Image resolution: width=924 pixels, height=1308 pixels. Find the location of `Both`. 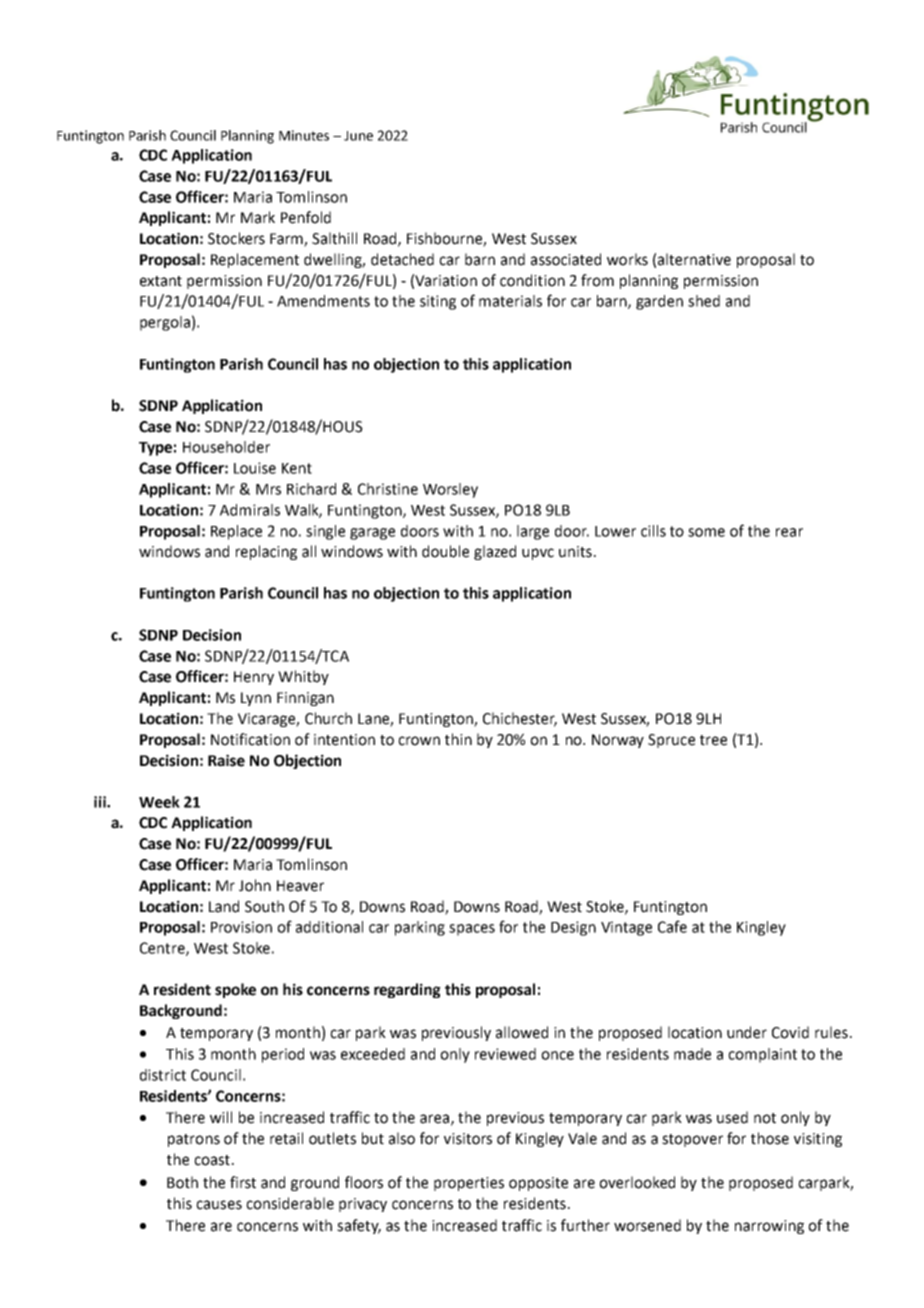

Both is located at coordinates (182, 1182).
